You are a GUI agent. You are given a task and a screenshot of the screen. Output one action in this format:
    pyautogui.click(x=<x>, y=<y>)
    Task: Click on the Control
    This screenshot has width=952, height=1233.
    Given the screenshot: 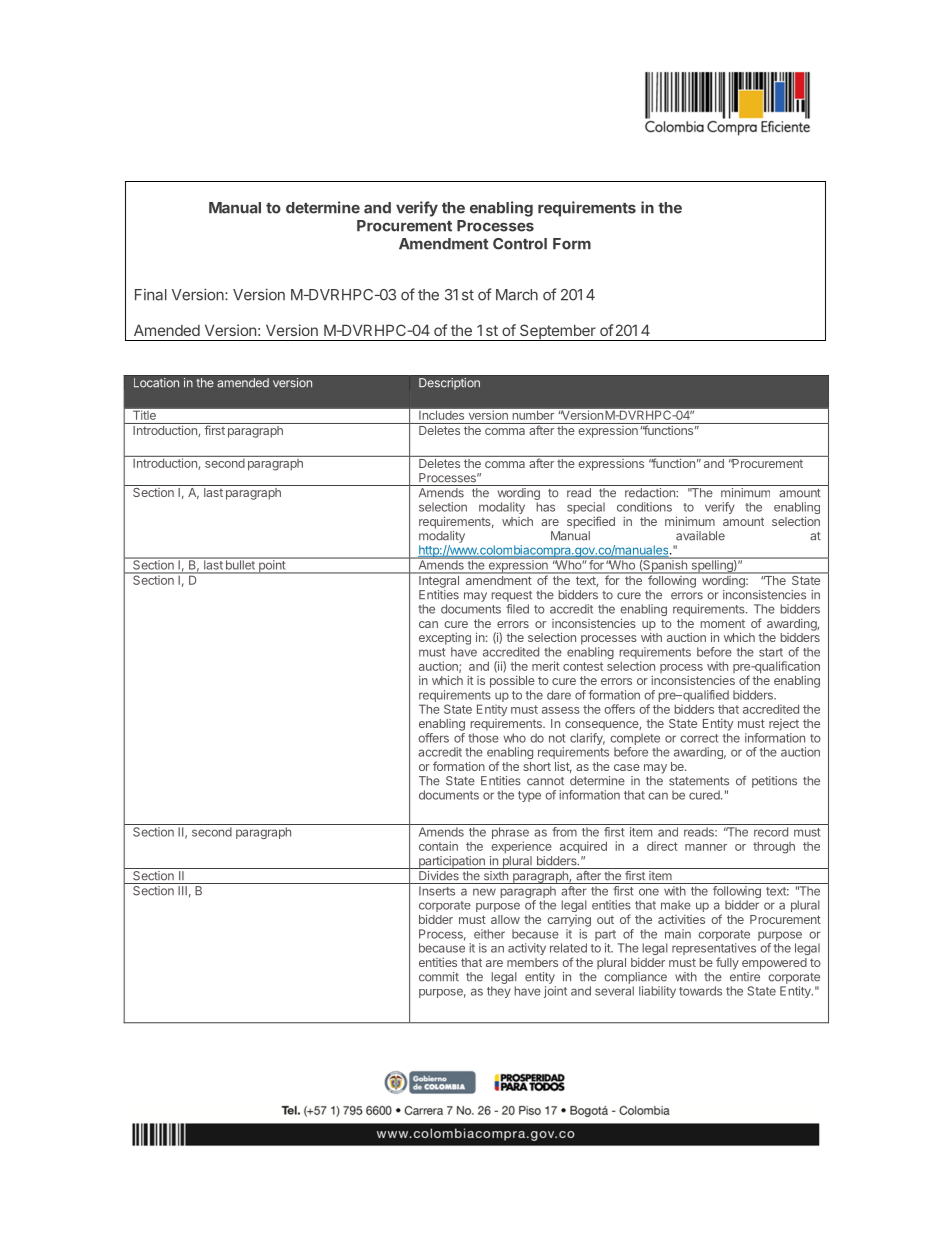 What is the action you would take?
    pyautogui.click(x=520, y=244)
